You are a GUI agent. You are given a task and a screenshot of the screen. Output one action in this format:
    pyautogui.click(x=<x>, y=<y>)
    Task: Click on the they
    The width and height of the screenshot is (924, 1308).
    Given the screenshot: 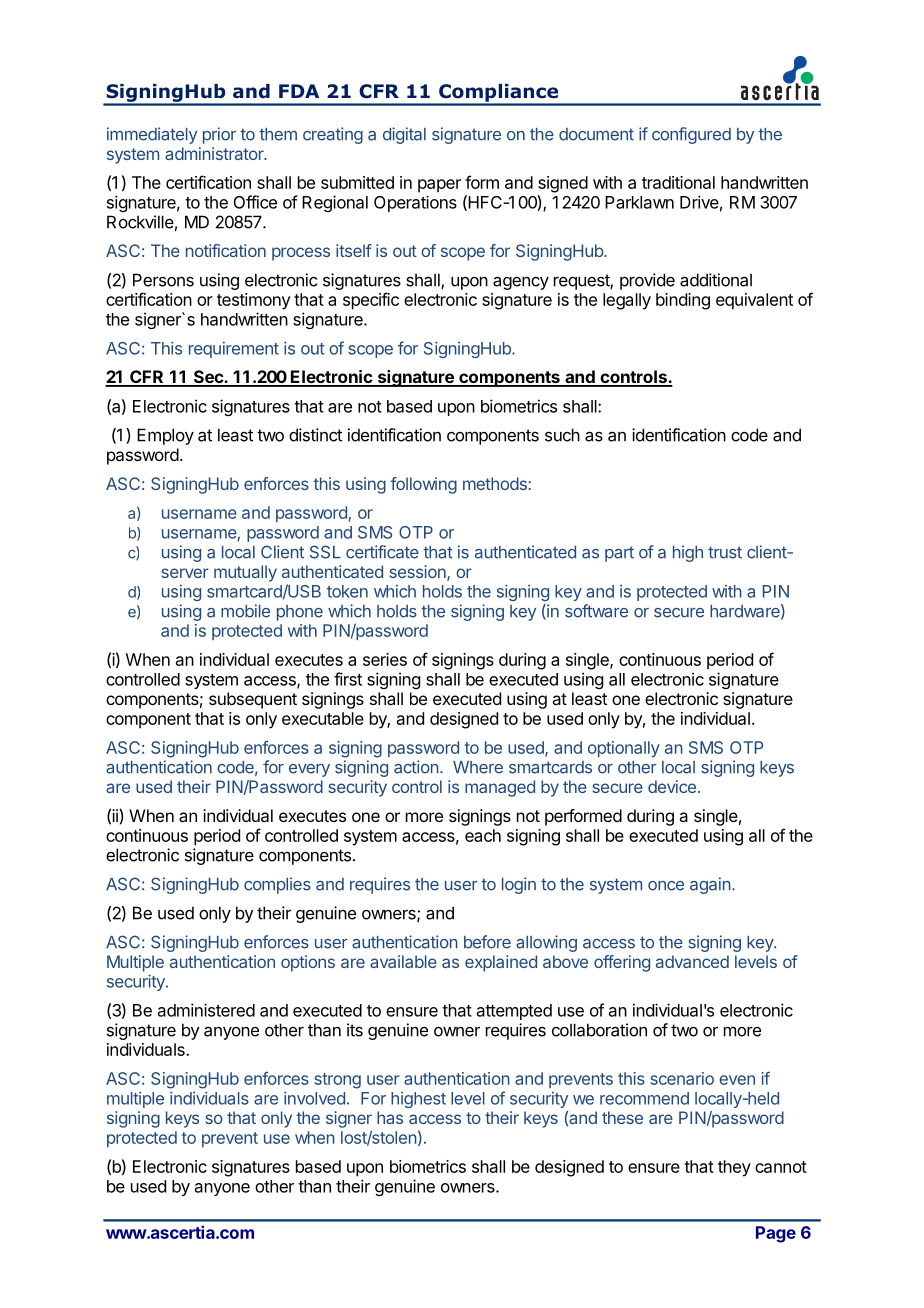 What is the action you would take?
    pyautogui.click(x=734, y=1168)
